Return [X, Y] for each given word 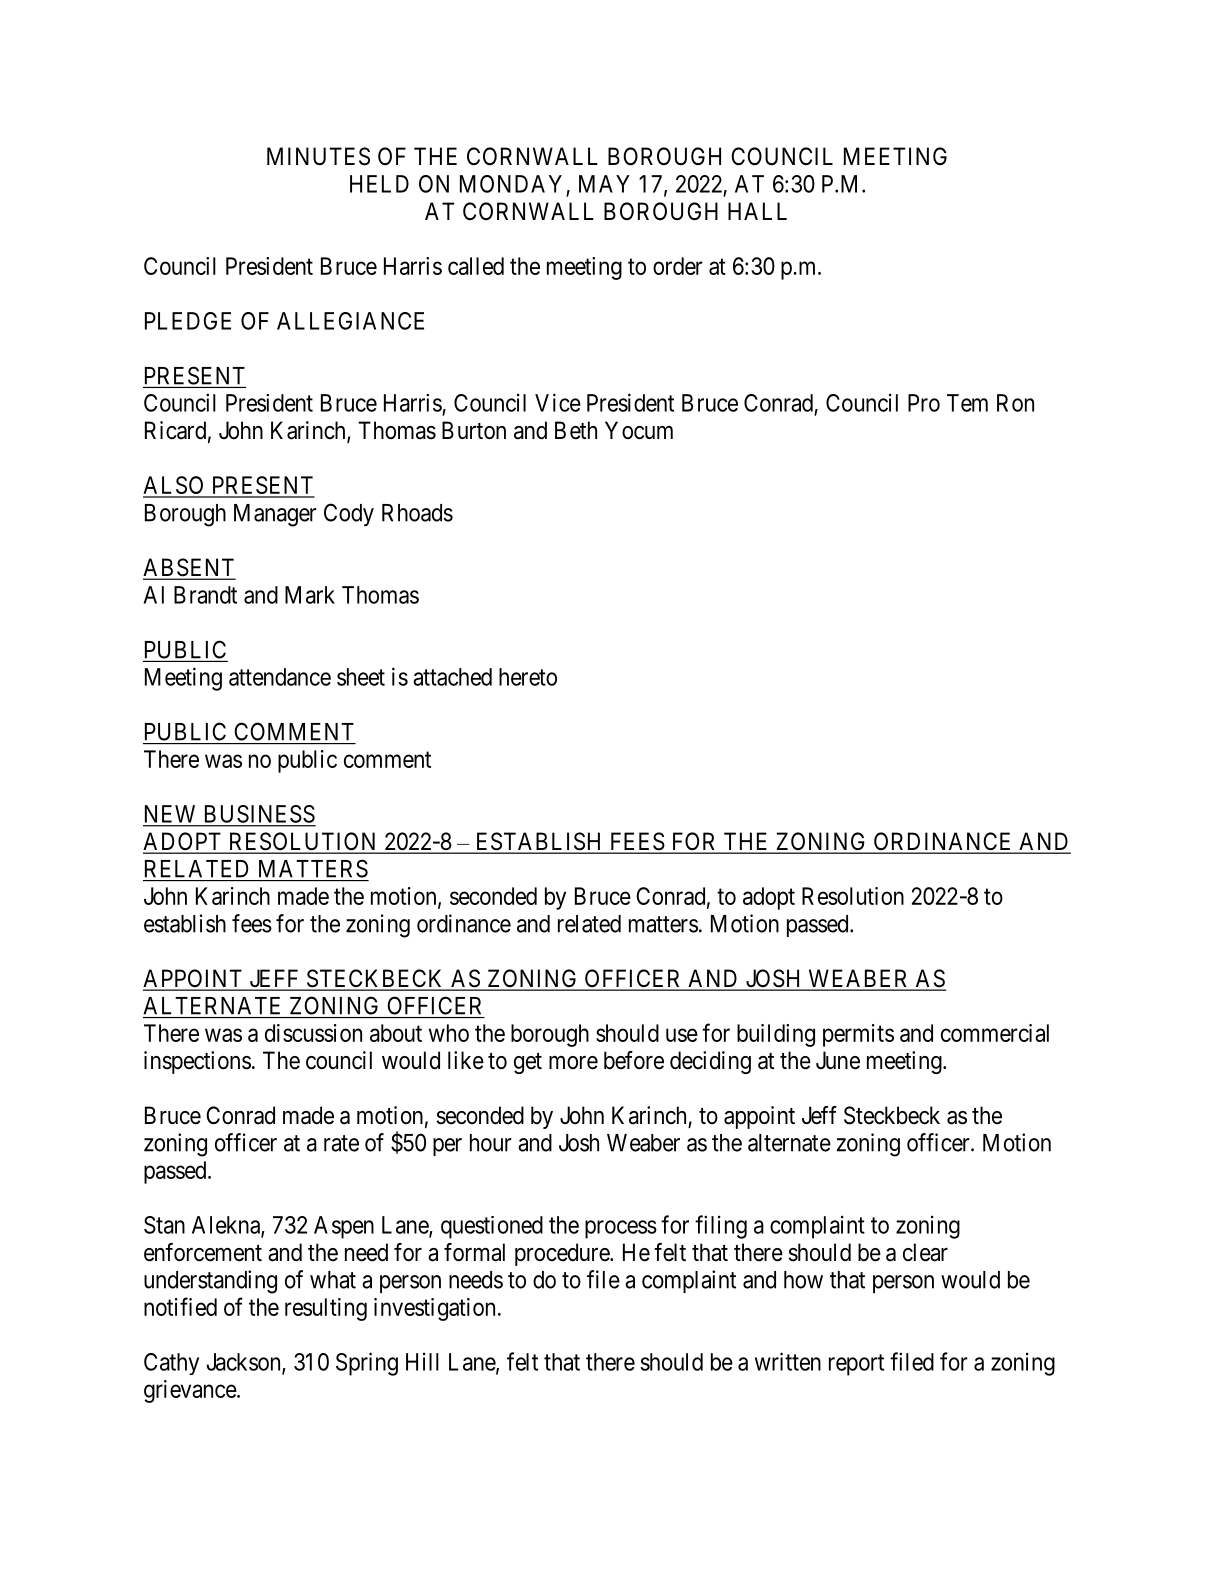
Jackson [244, 1363]
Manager [275, 515]
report [856, 1365]
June [838, 1060]
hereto [528, 677]
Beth [576, 430]
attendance [280, 677]
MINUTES [318, 156]
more [573, 1063]
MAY [604, 184]
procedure [563, 1254]
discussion [313, 1033]
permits [858, 1035]
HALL [757, 211]
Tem [967, 403]
